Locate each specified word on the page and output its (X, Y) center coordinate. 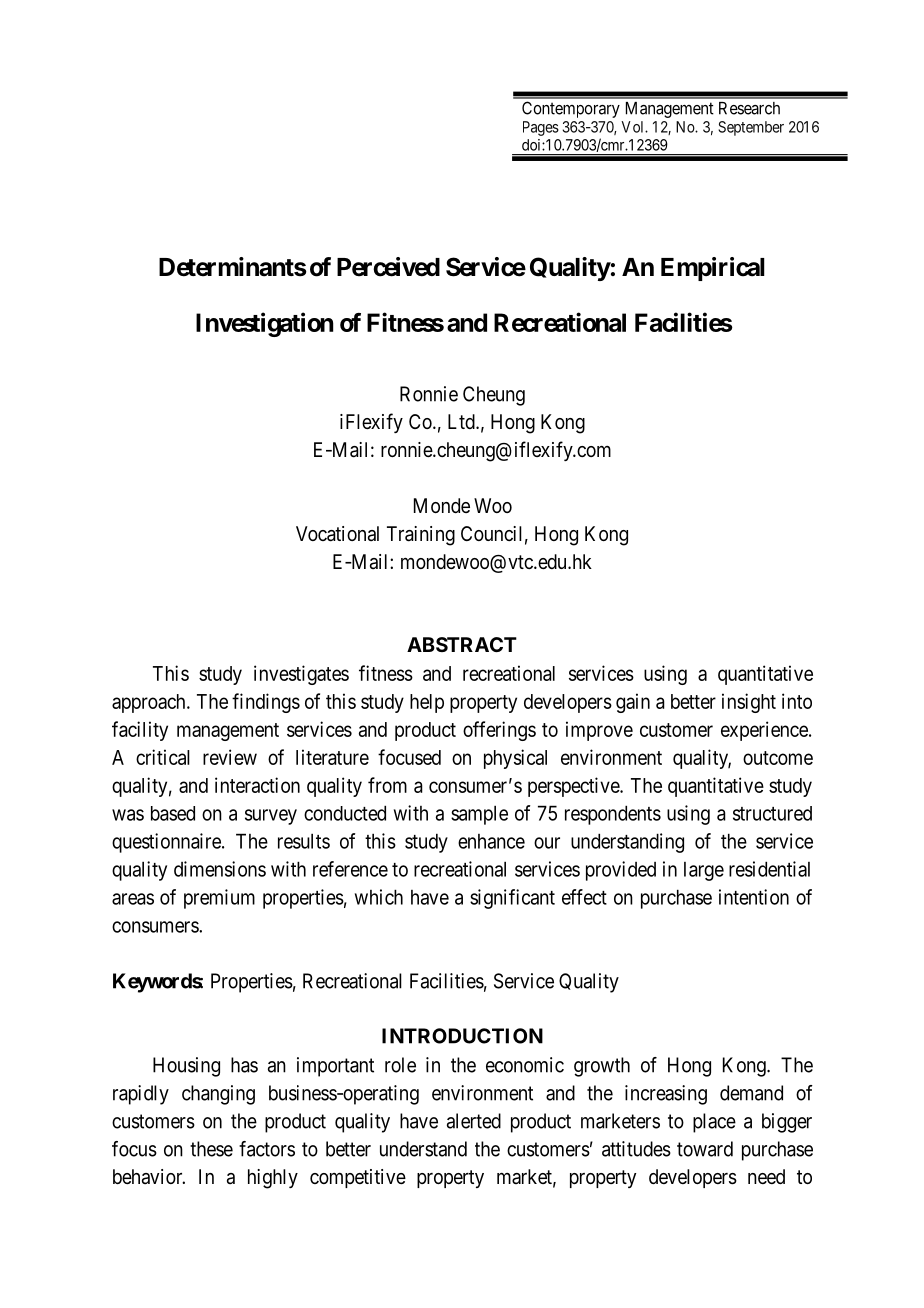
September (751, 128)
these (211, 1149)
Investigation (264, 324)
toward (705, 1149)
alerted (474, 1121)
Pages (541, 128)
